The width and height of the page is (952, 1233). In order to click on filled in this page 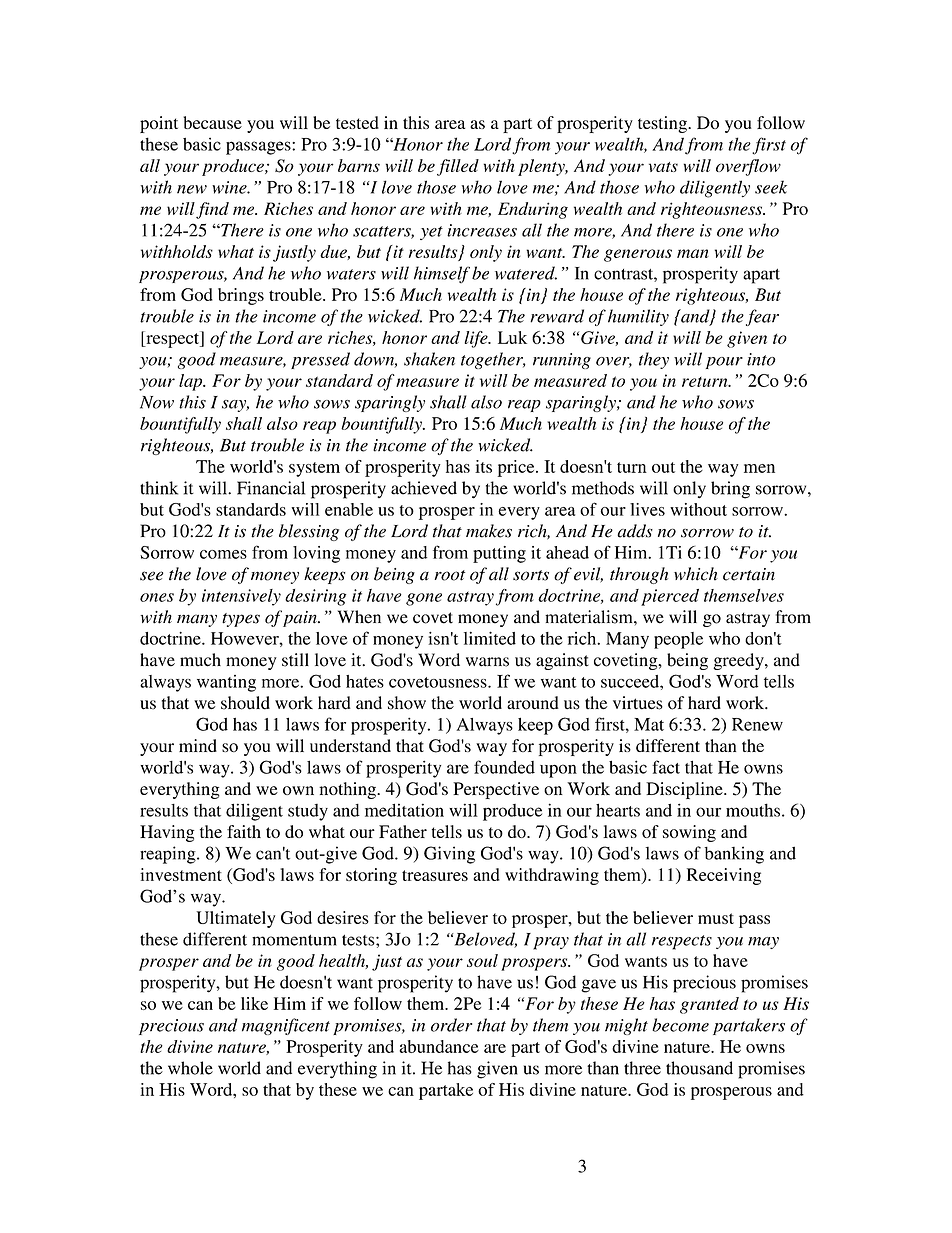, I will do `click(458, 167)`.
